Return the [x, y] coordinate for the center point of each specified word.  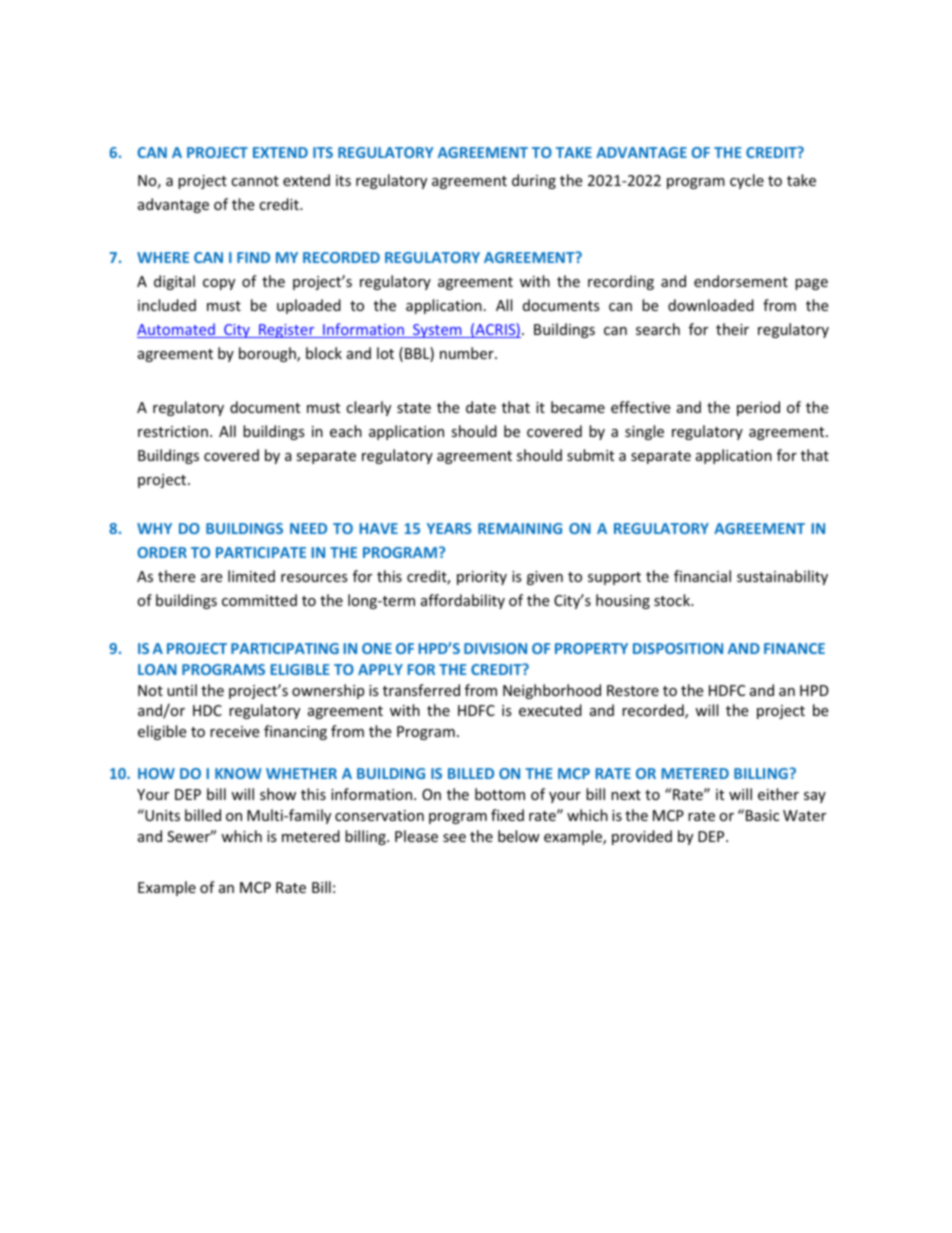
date [481, 407]
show [278, 794]
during [534, 181]
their [732, 329]
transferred [421, 690]
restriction [173, 431]
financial [702, 576]
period [758, 408]
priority [482, 578]
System [437, 331]
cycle [747, 181]
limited [251, 576]
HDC [207, 710]
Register [287, 331]
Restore [633, 690]
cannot [255, 181]
